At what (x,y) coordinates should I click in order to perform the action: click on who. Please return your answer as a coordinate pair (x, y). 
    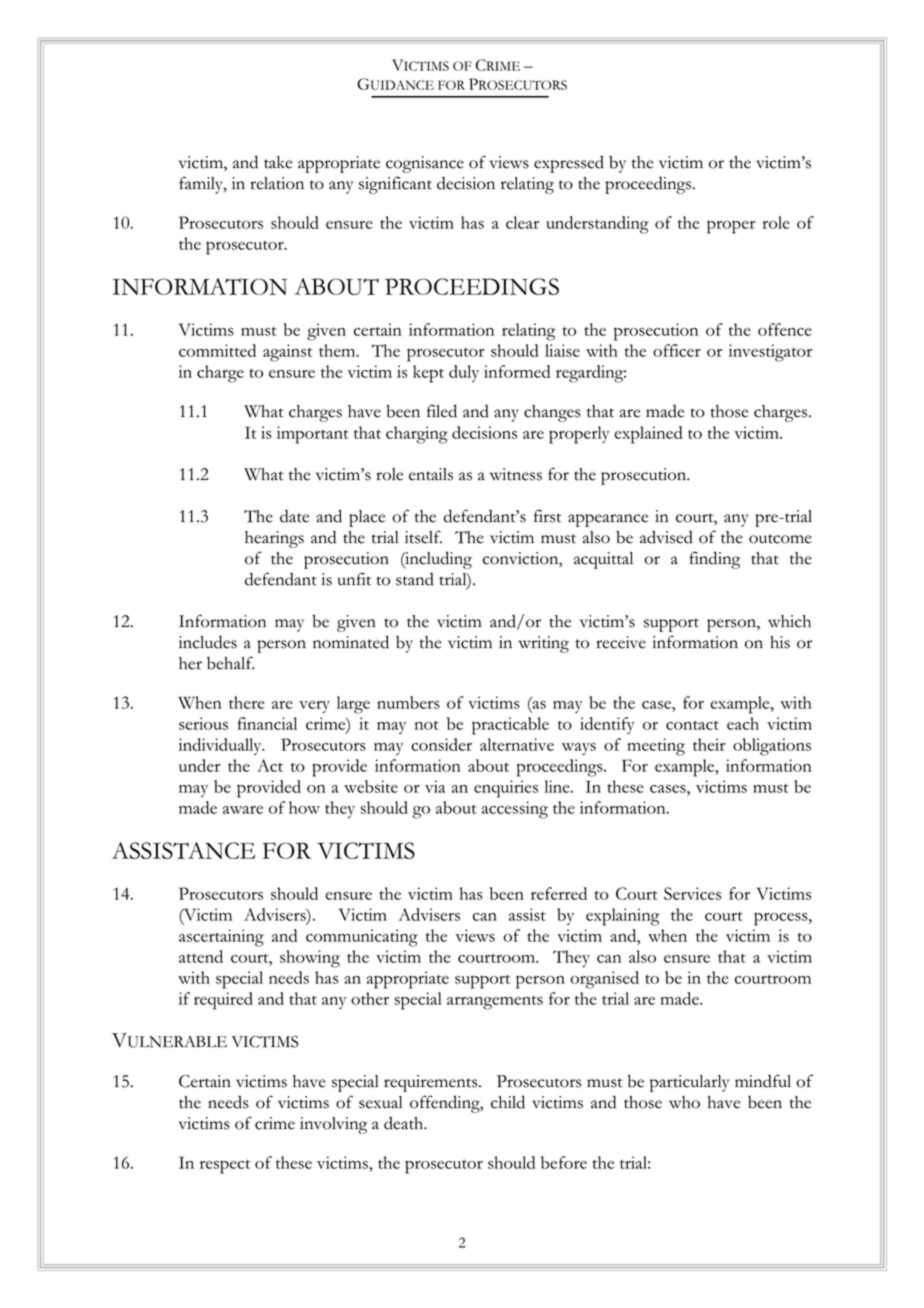
    Looking at the image, I should click on (684, 1102).
